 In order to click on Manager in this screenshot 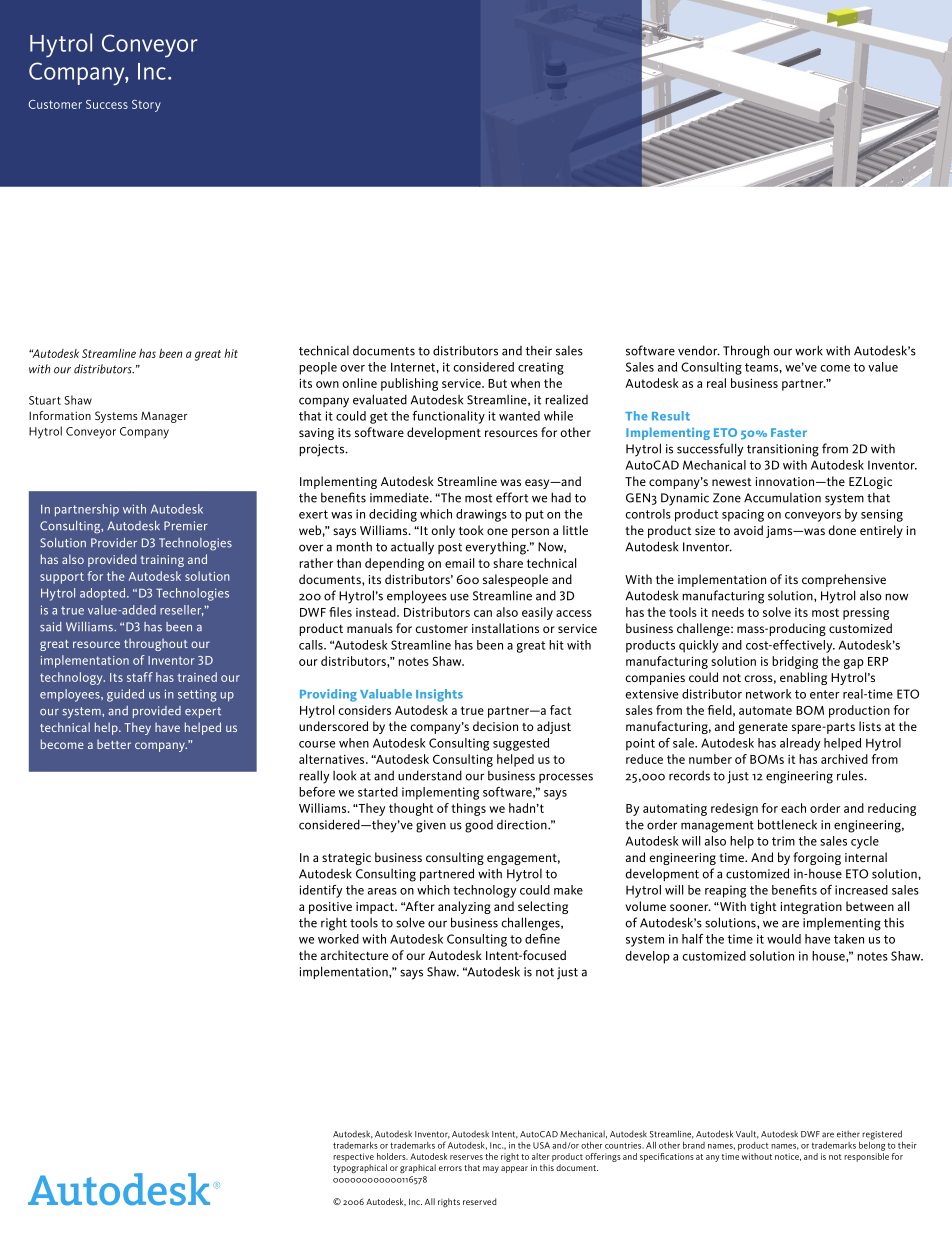, I will do `click(164, 417)`.
